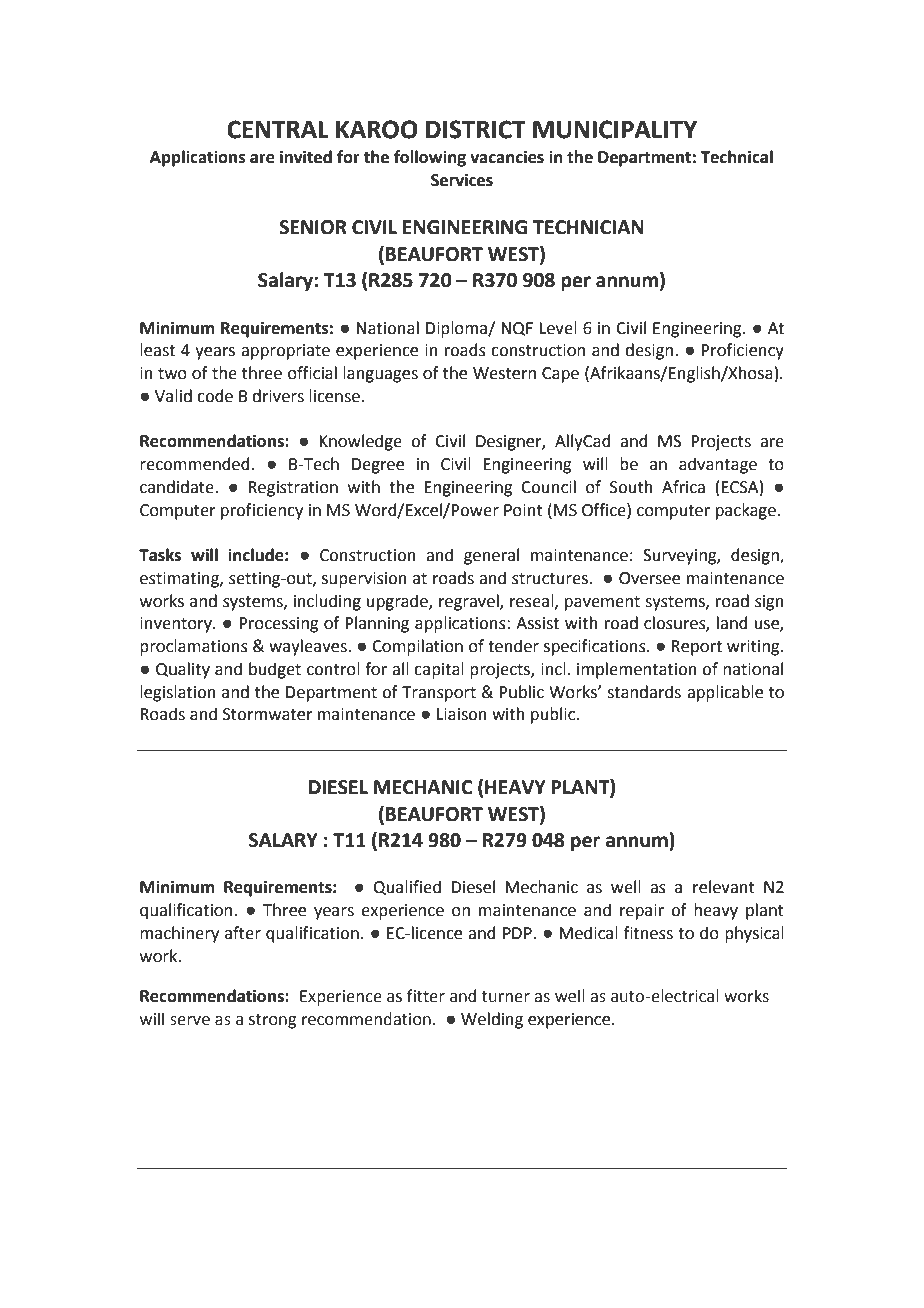 The height and width of the document is (1308, 924). I want to click on general, so click(491, 556).
